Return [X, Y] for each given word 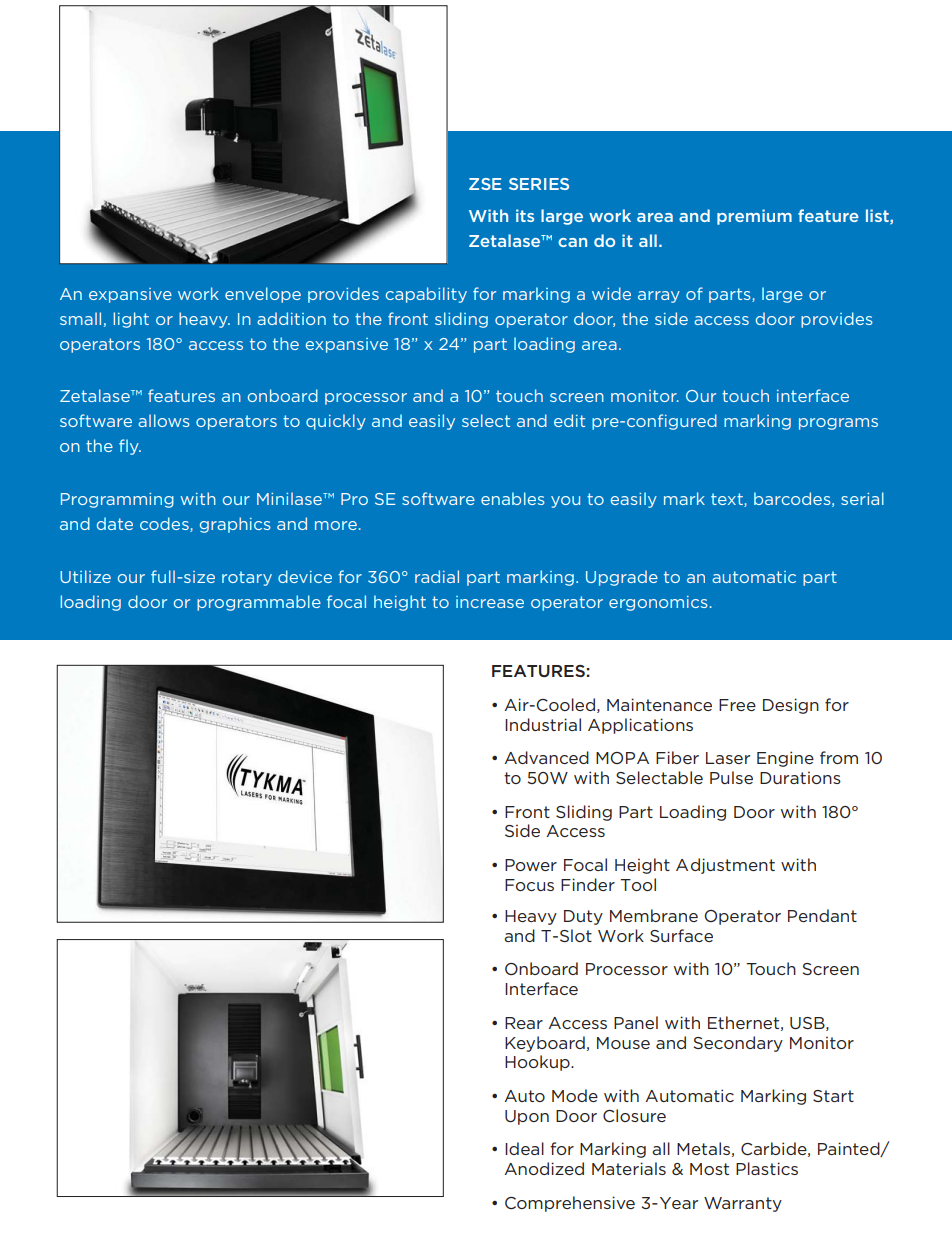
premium [754, 217]
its [525, 215]
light [131, 320]
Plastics [767, 1168]
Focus [529, 885]
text [728, 500]
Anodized [544, 1168]
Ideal [524, 1148]
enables [513, 498]
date [115, 523]
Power [531, 865]
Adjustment [725, 866]
